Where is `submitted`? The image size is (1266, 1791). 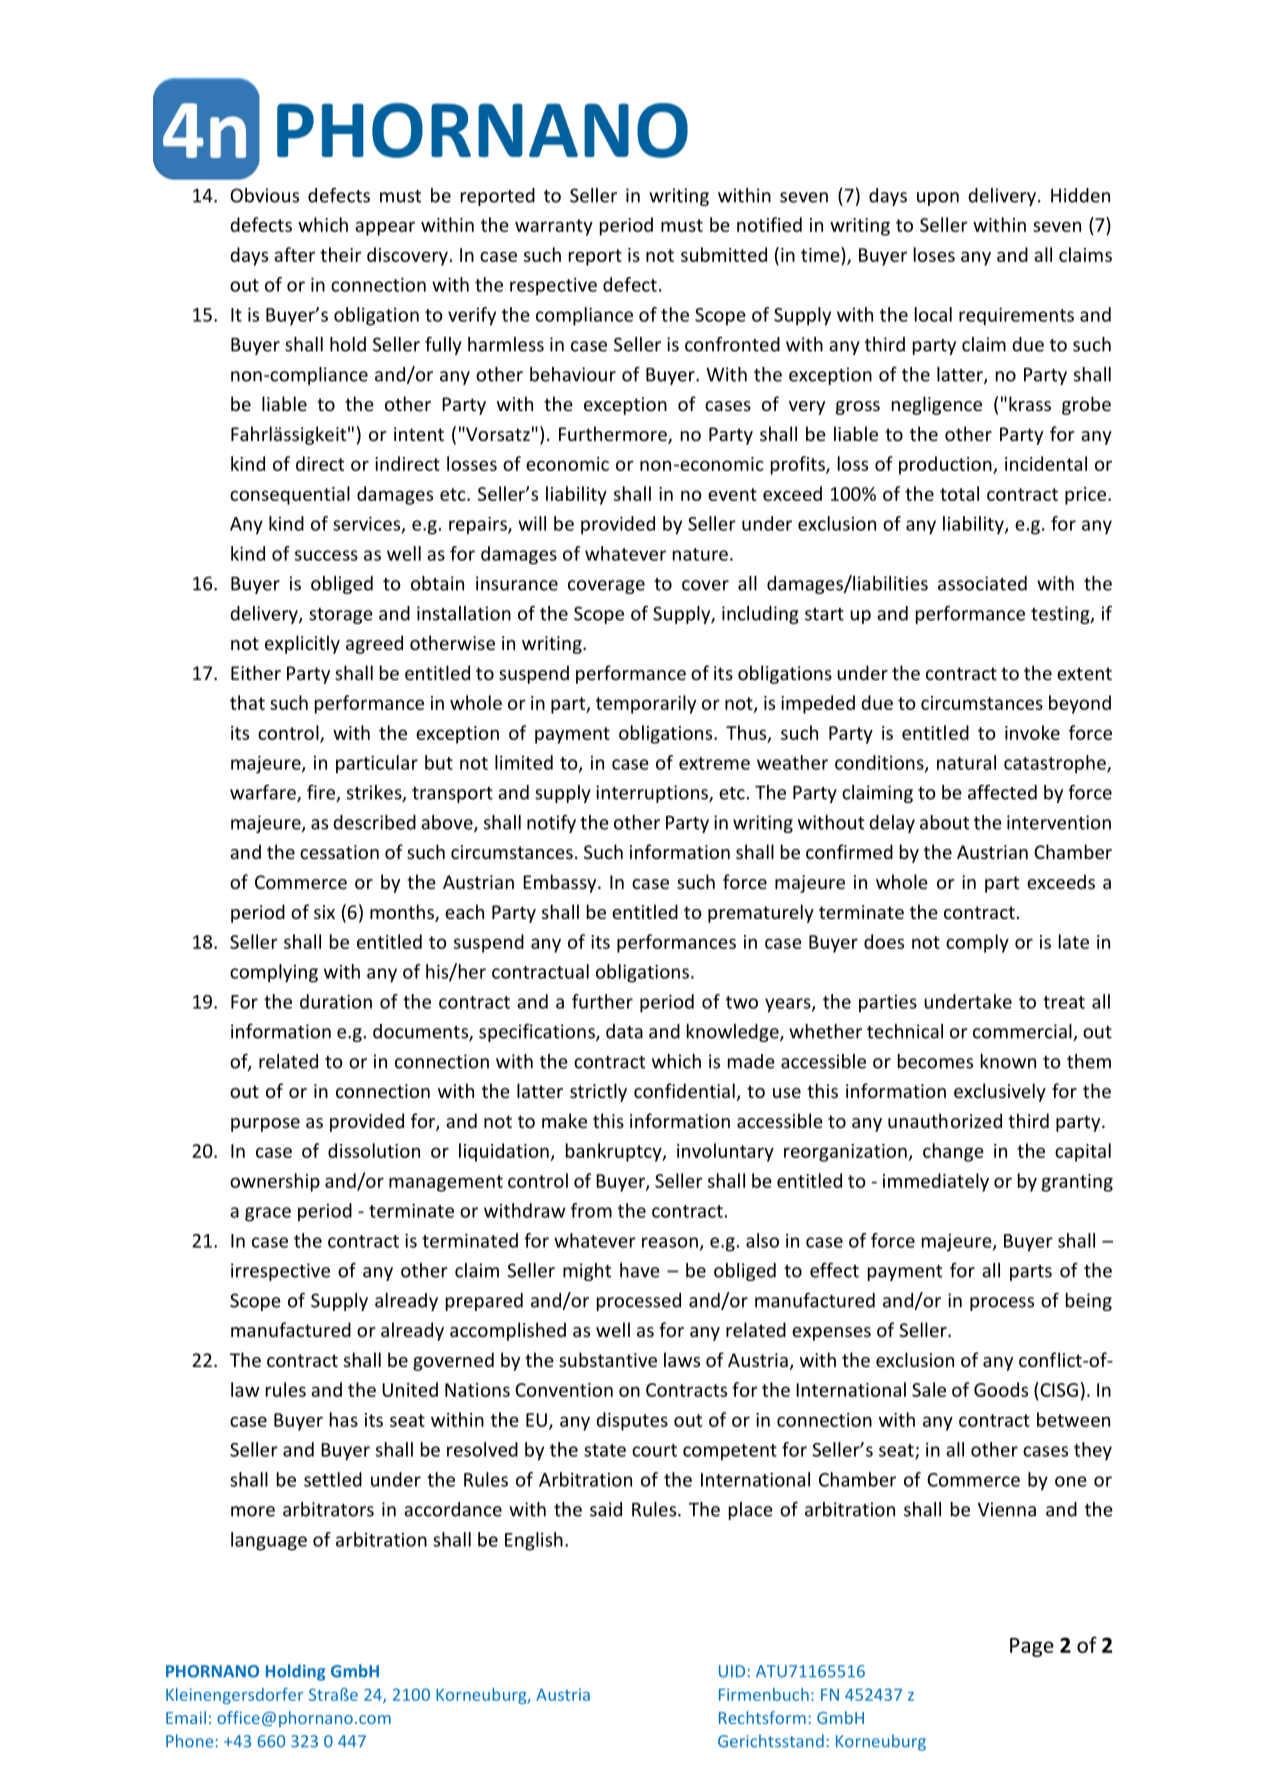
submitted is located at coordinates (724, 254).
